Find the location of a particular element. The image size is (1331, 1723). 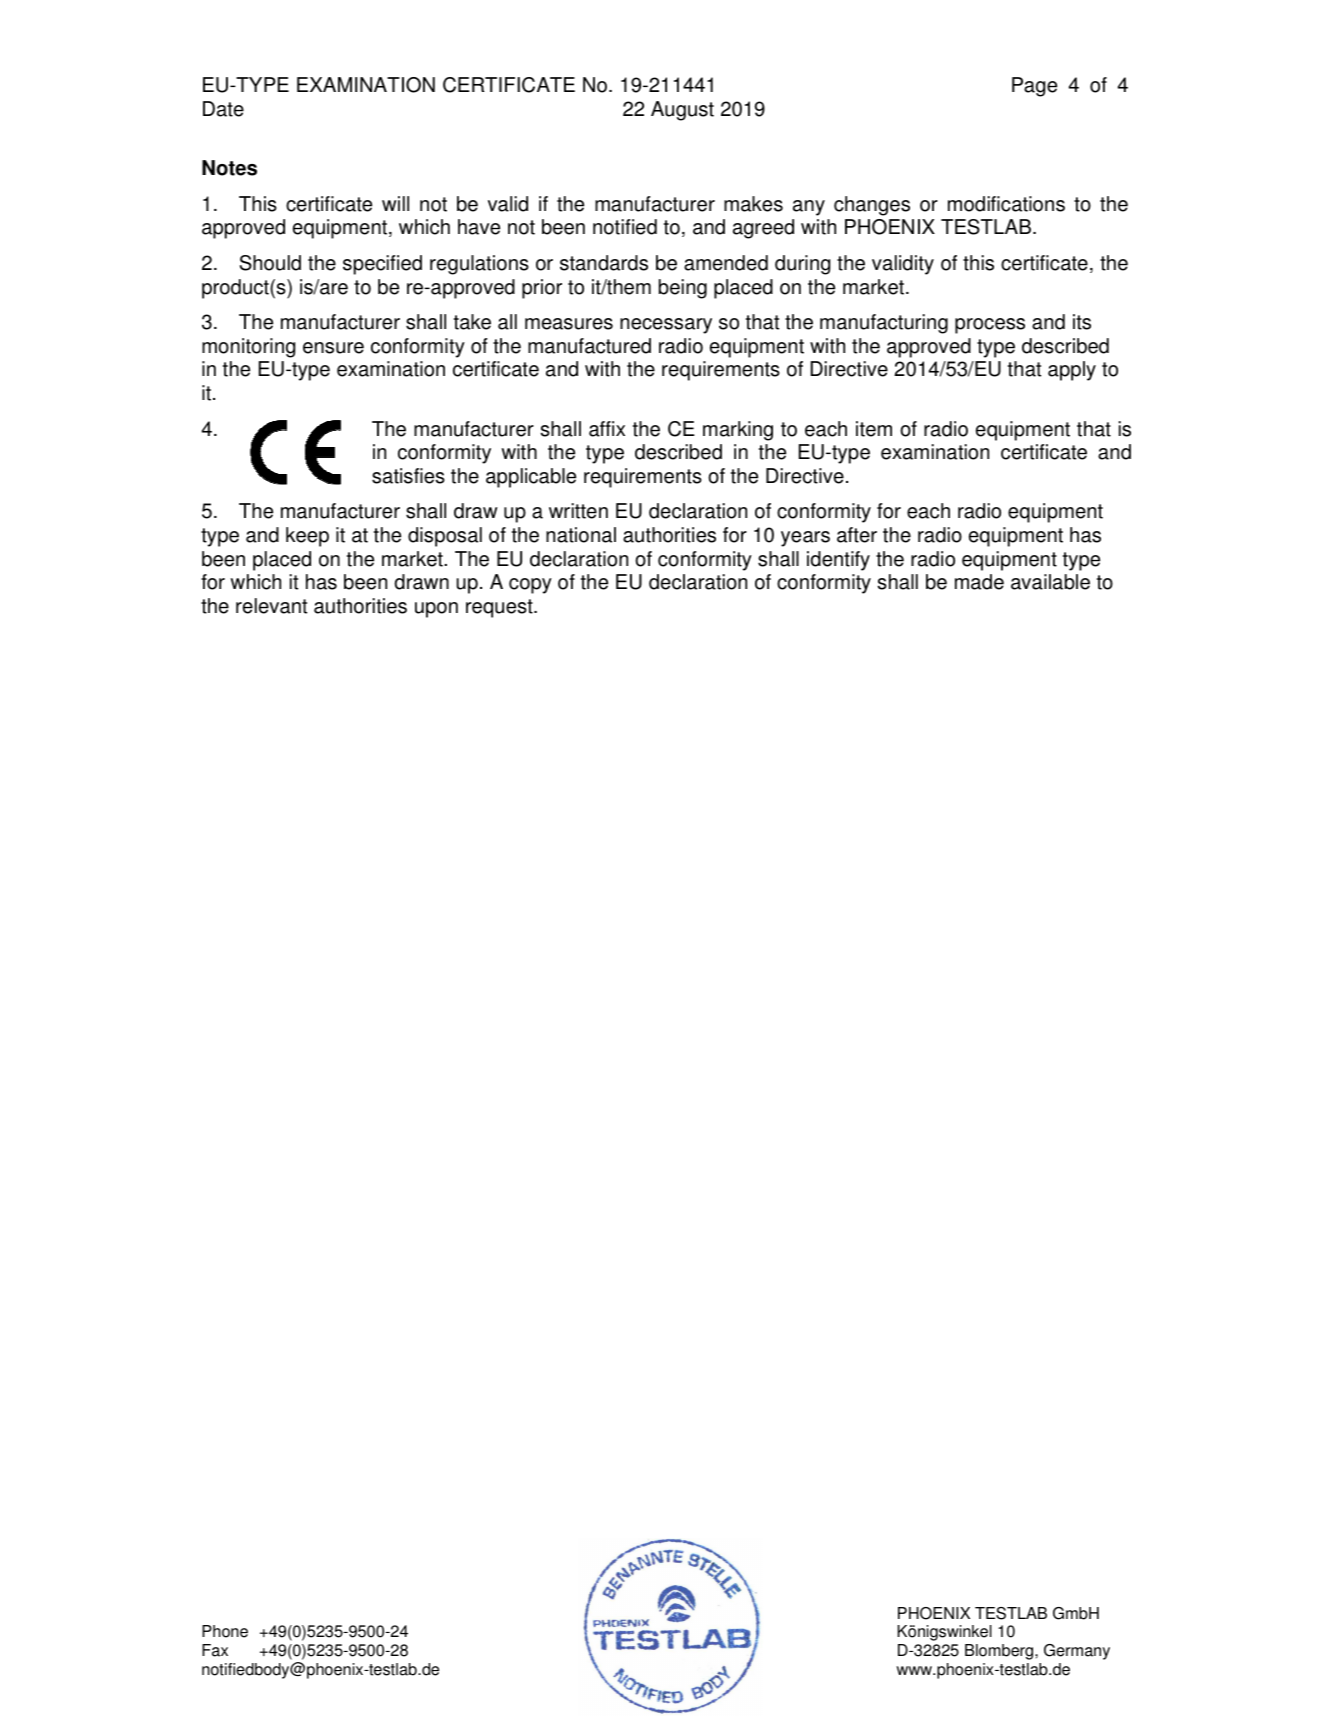

Fax is located at coordinates (215, 1650).
